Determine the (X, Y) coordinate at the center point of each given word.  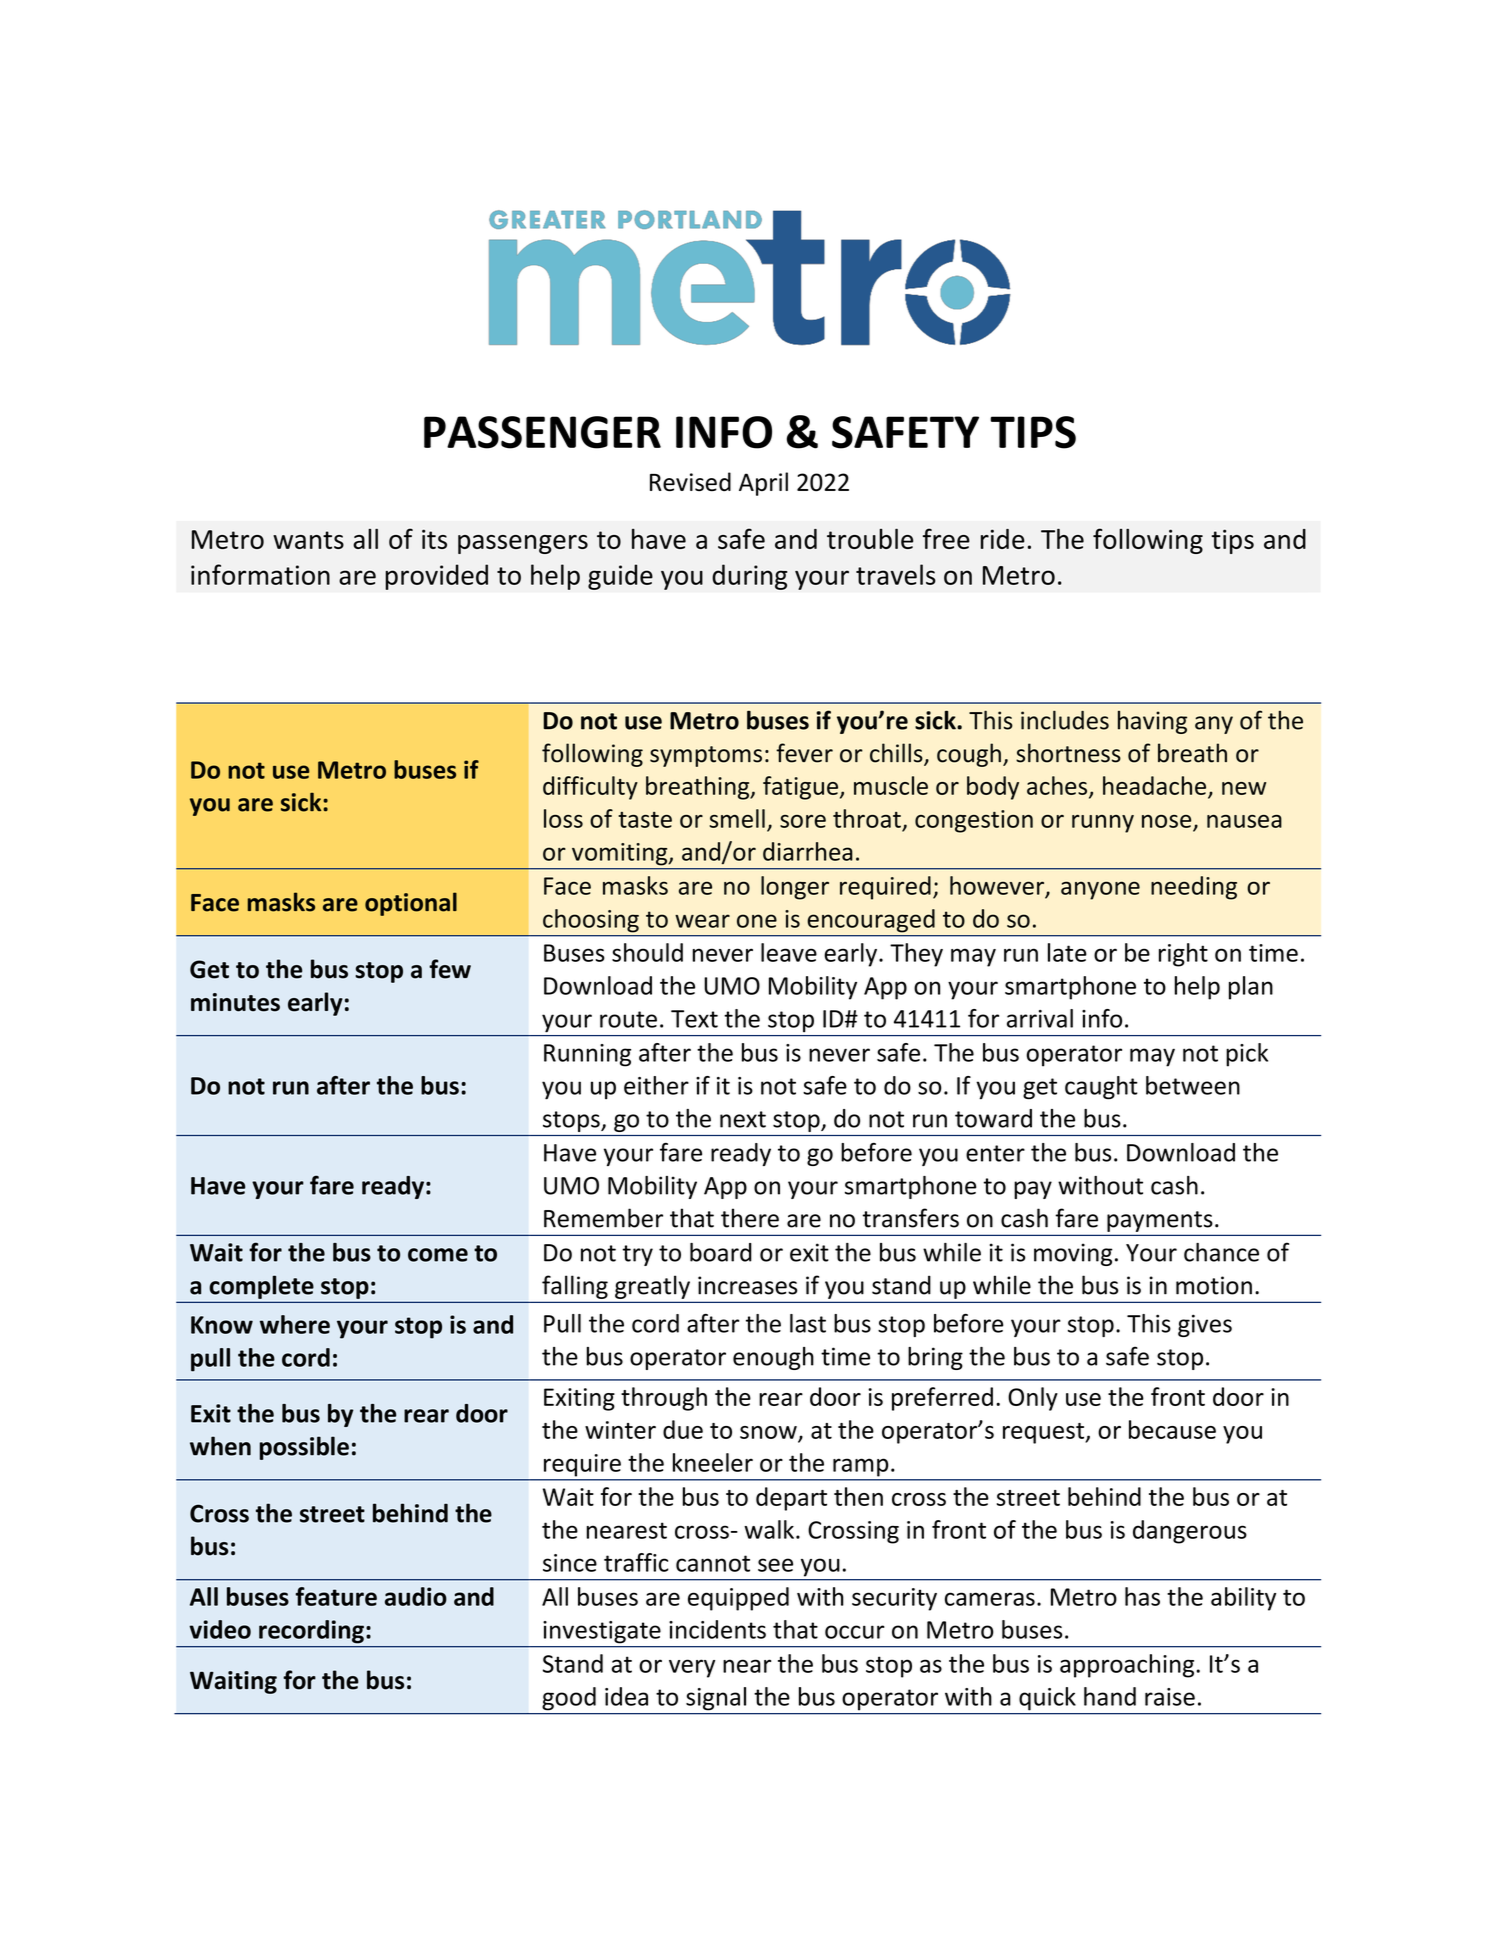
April (763, 484)
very (692, 1668)
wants (308, 540)
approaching (1128, 1666)
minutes (235, 1002)
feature (336, 1596)
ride (1003, 539)
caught (1101, 1088)
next (743, 1119)
